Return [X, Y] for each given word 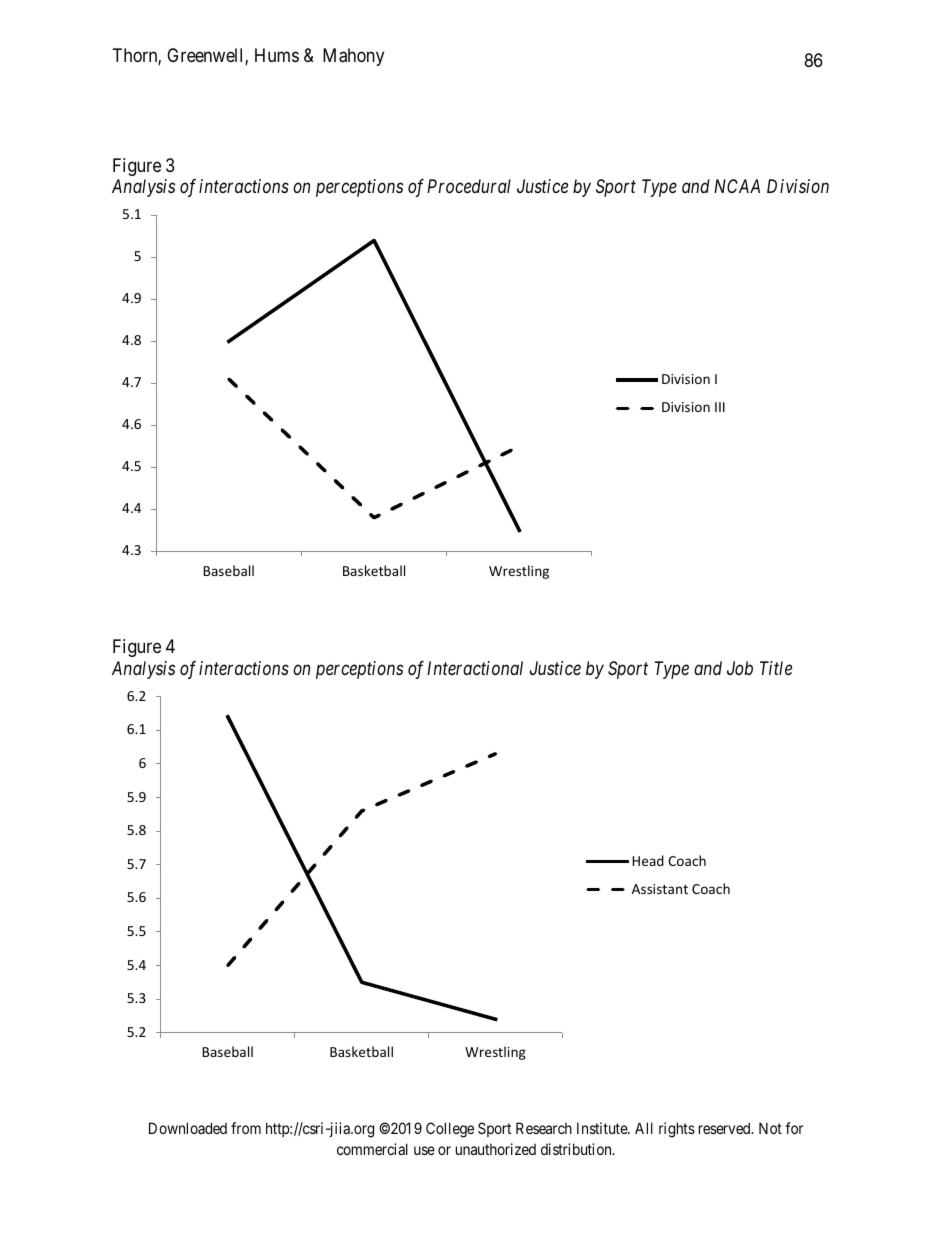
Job [740, 668]
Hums [277, 55]
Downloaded [188, 1128]
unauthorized [496, 1149]
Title [776, 668]
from [246, 1128]
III [720, 407]
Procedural [469, 186]
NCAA [737, 186]
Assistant [660, 889]
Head [648, 860]
